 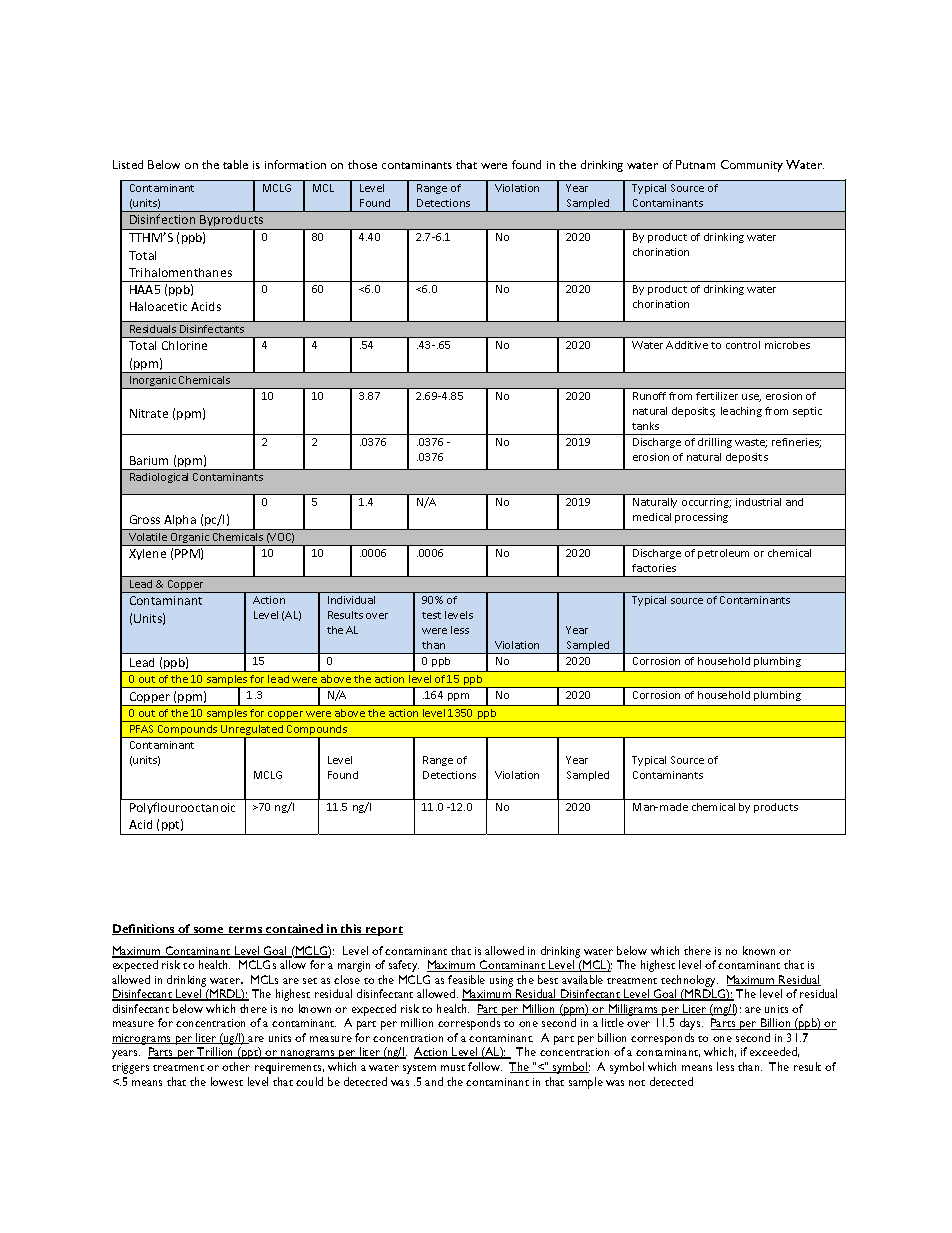 What do you see at coordinates (752, 166) in the document?
I see `Community` at bounding box center [752, 166].
